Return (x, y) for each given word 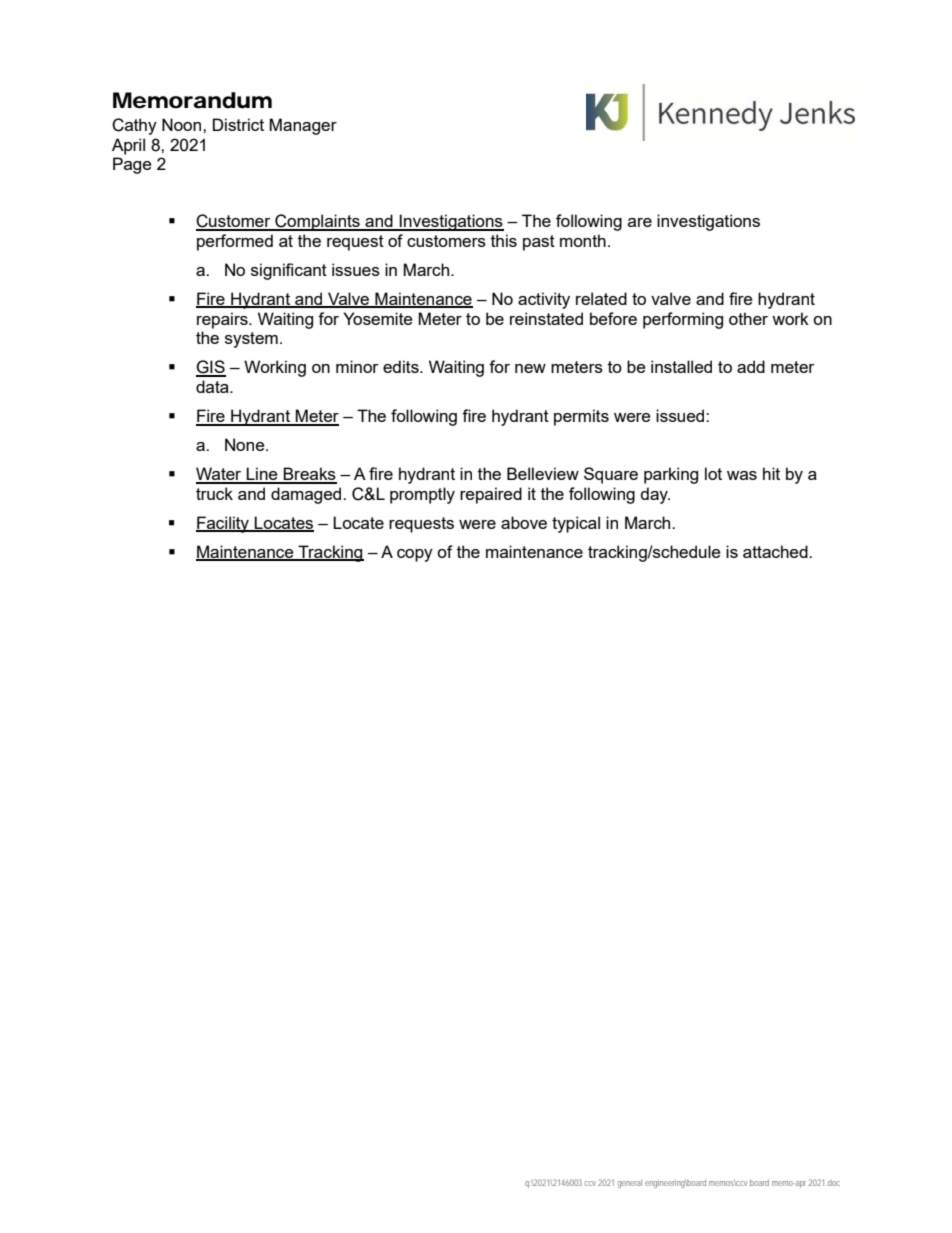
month (583, 240)
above (524, 522)
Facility (224, 524)
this (504, 240)
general (630, 1184)
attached (776, 551)
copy (415, 555)
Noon (183, 124)
